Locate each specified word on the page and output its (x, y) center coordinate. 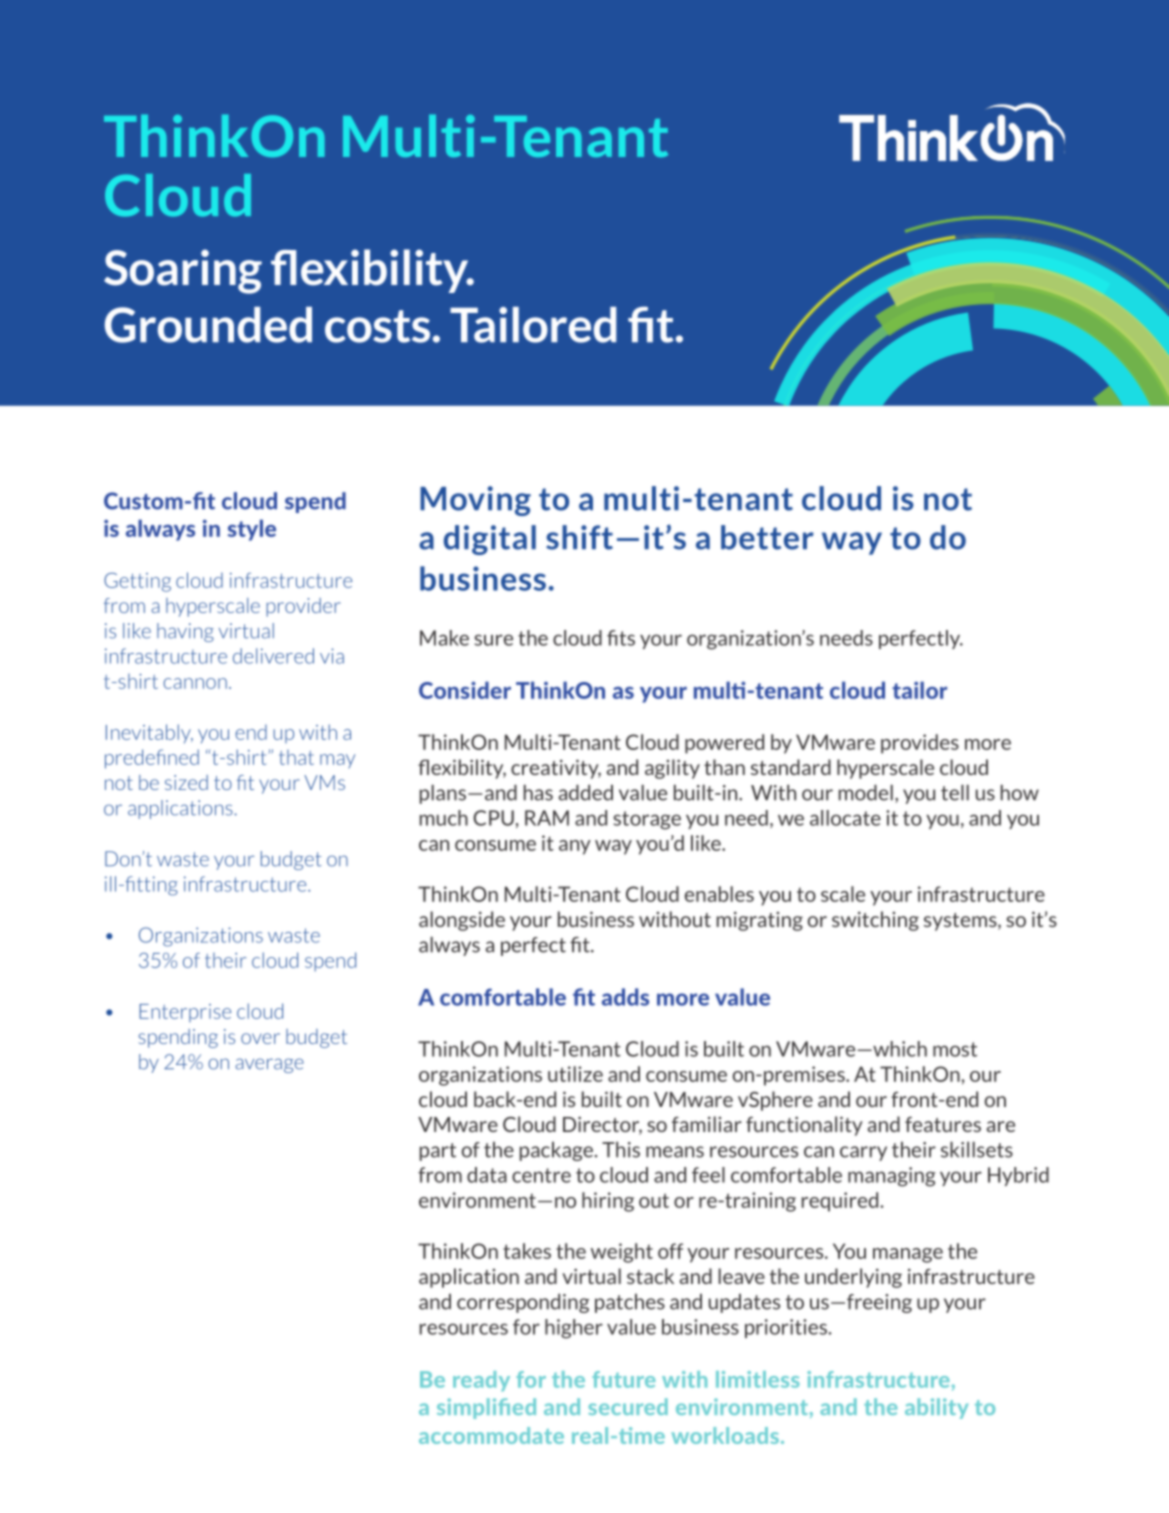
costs (377, 326)
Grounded (208, 325)
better (767, 537)
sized (186, 782)
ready (481, 1381)
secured (628, 1406)
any (575, 847)
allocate (845, 818)
